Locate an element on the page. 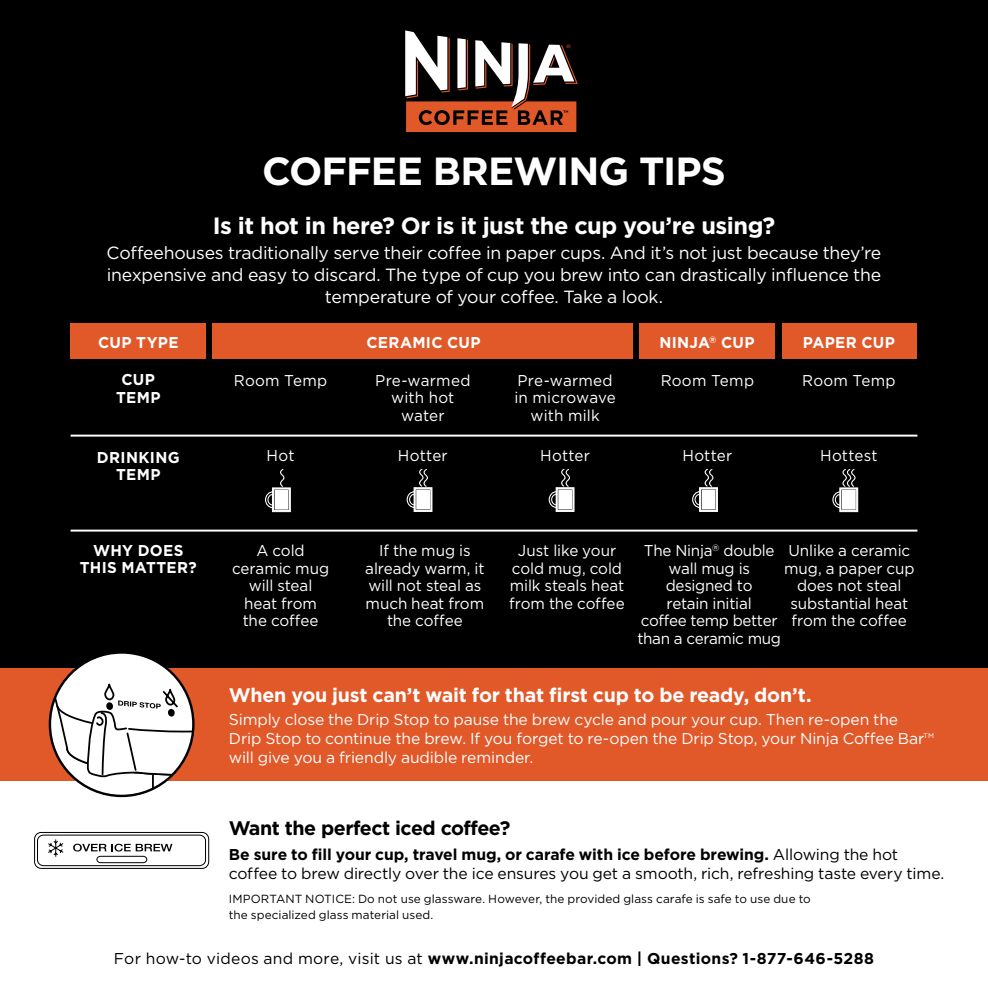 This document has width=988, height=988. microwave is located at coordinates (574, 397).
